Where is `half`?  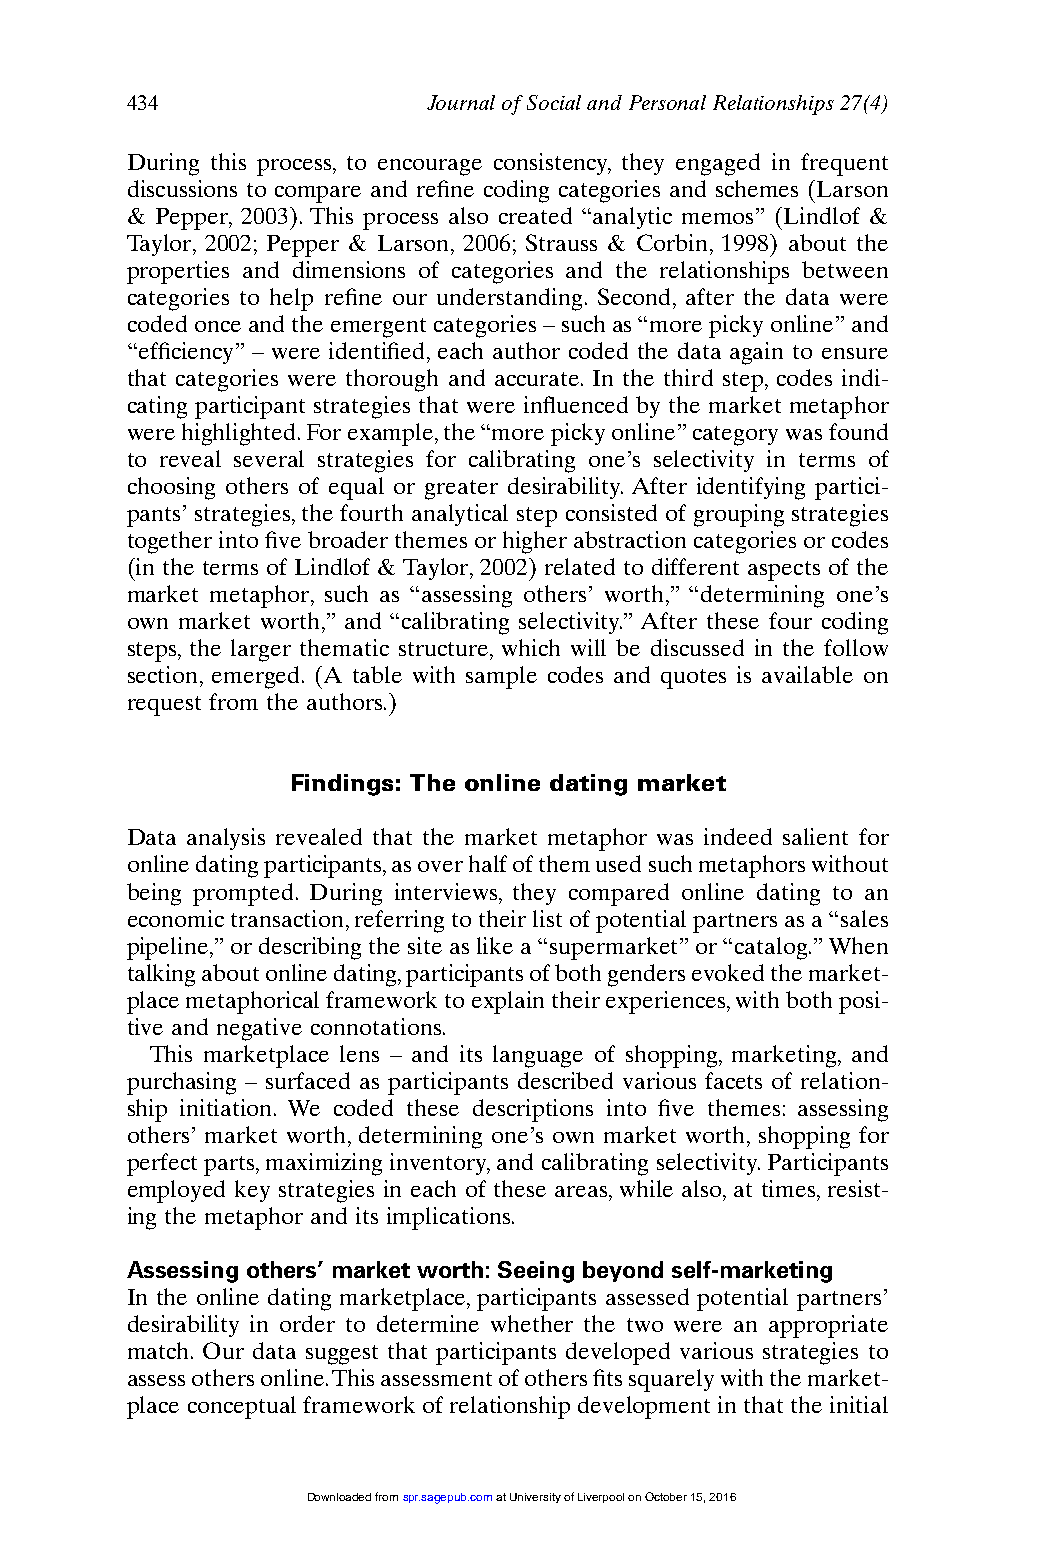 half is located at coordinates (488, 863).
